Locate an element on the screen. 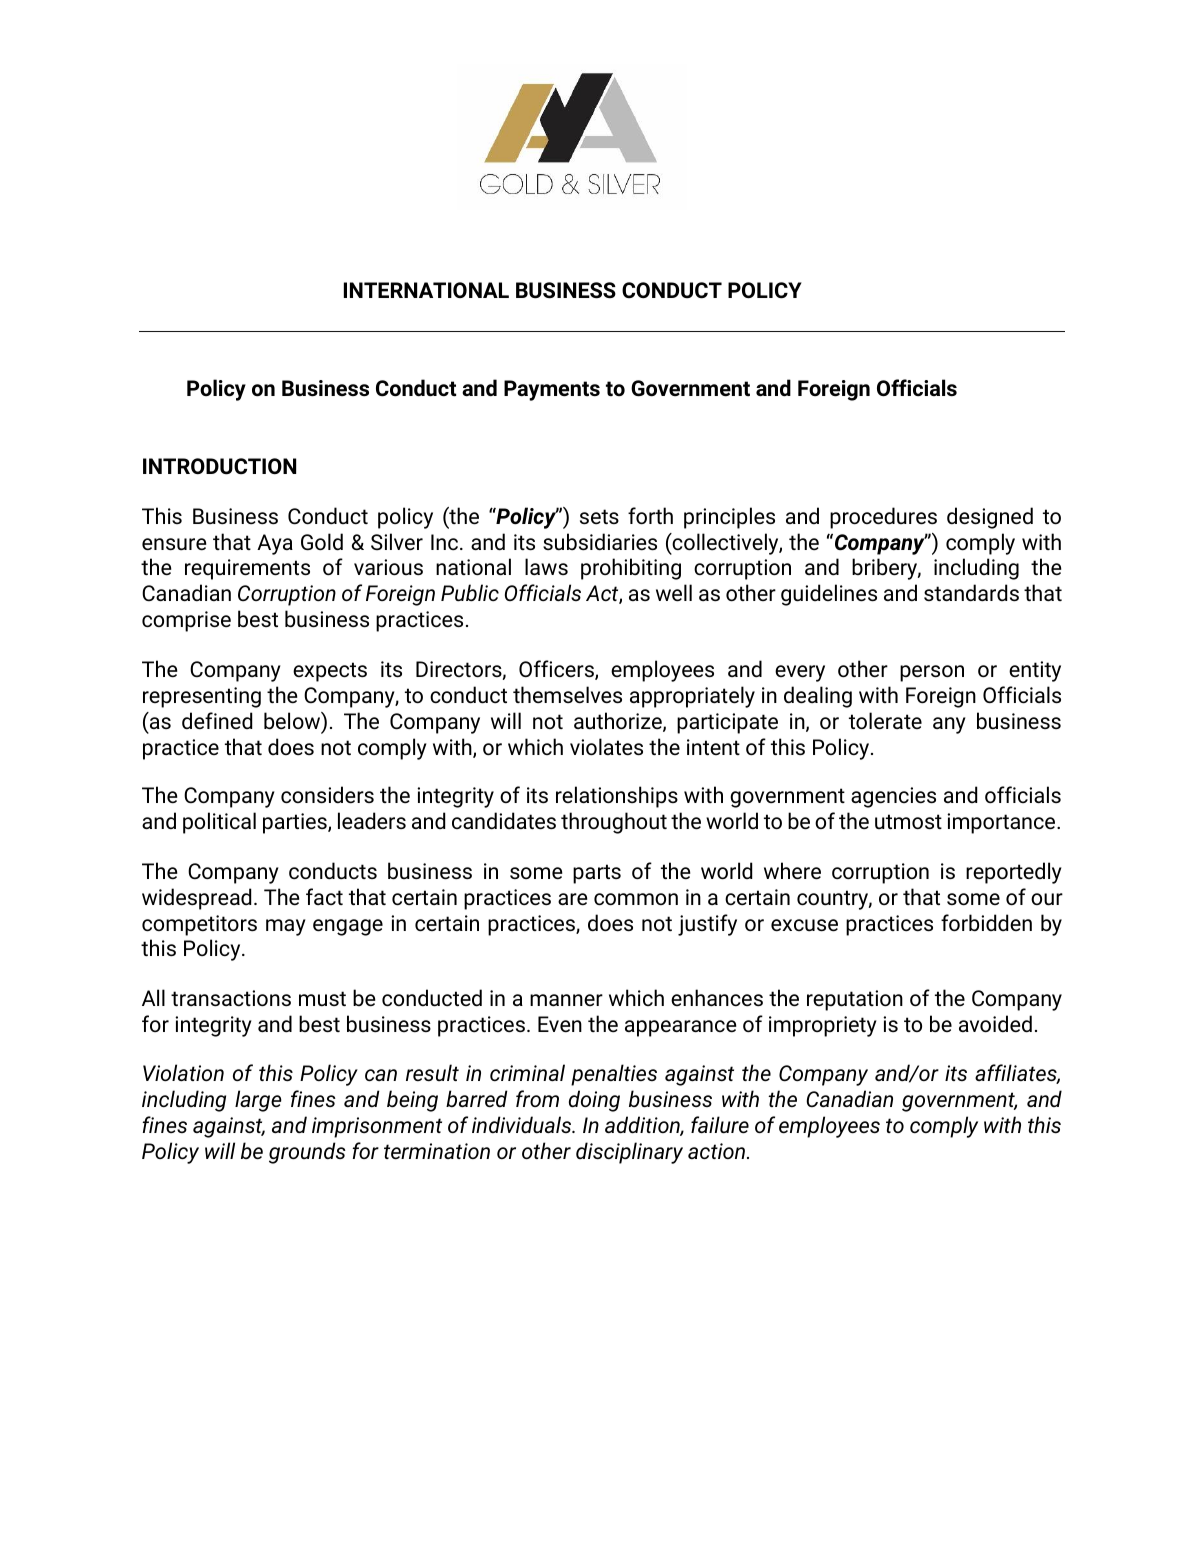  violates is located at coordinates (606, 747).
